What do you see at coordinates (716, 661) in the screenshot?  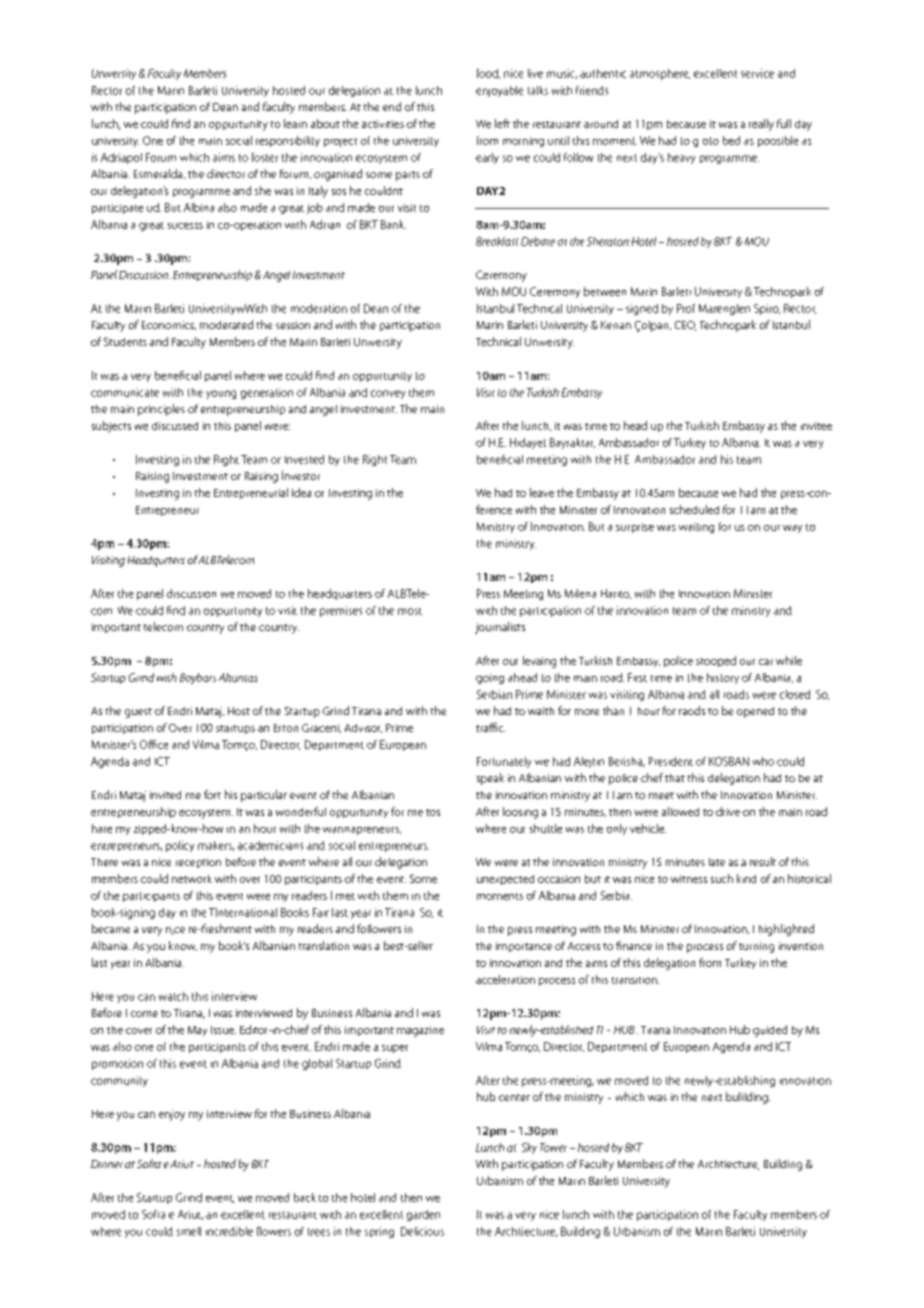 I see `stooped` at bounding box center [716, 661].
